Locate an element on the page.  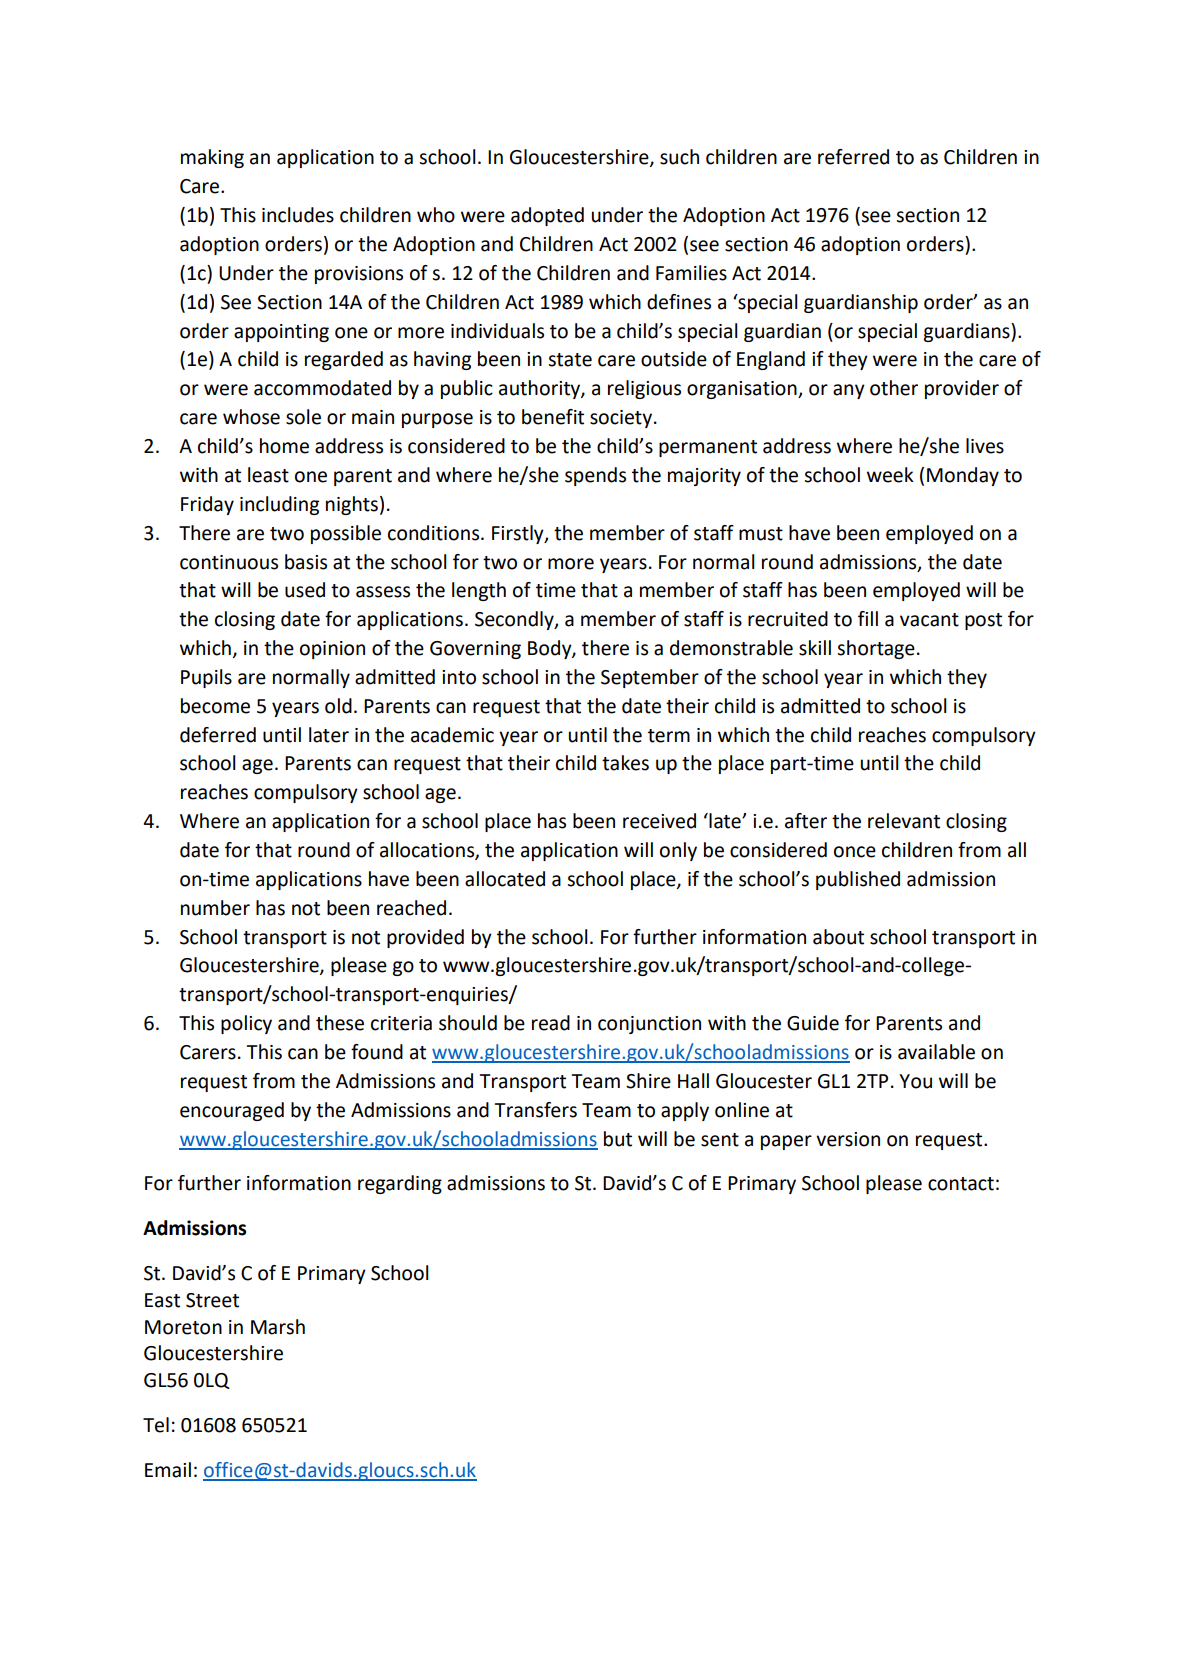
Transfers is located at coordinates (536, 1110).
